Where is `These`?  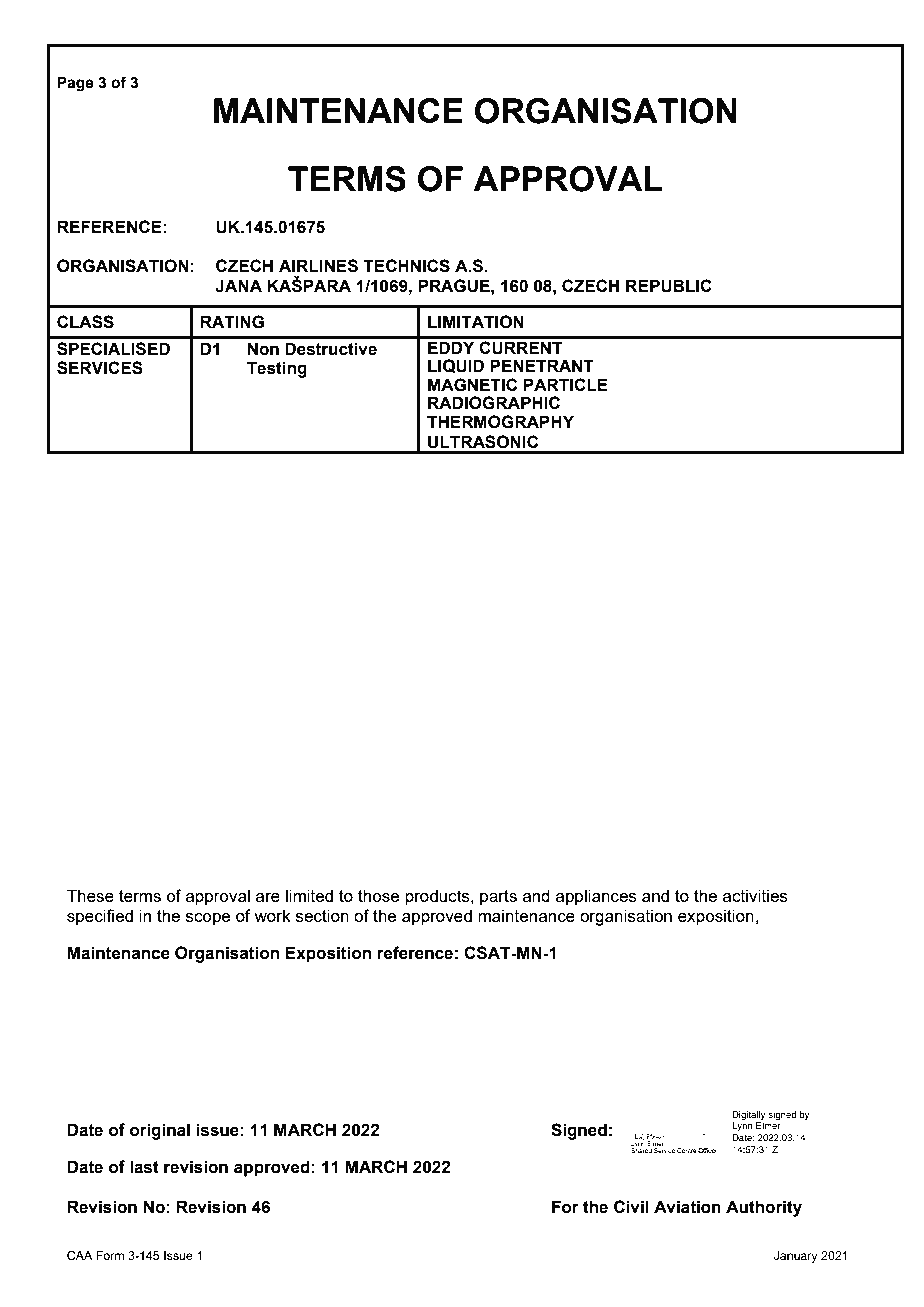
These is located at coordinates (90, 895).
